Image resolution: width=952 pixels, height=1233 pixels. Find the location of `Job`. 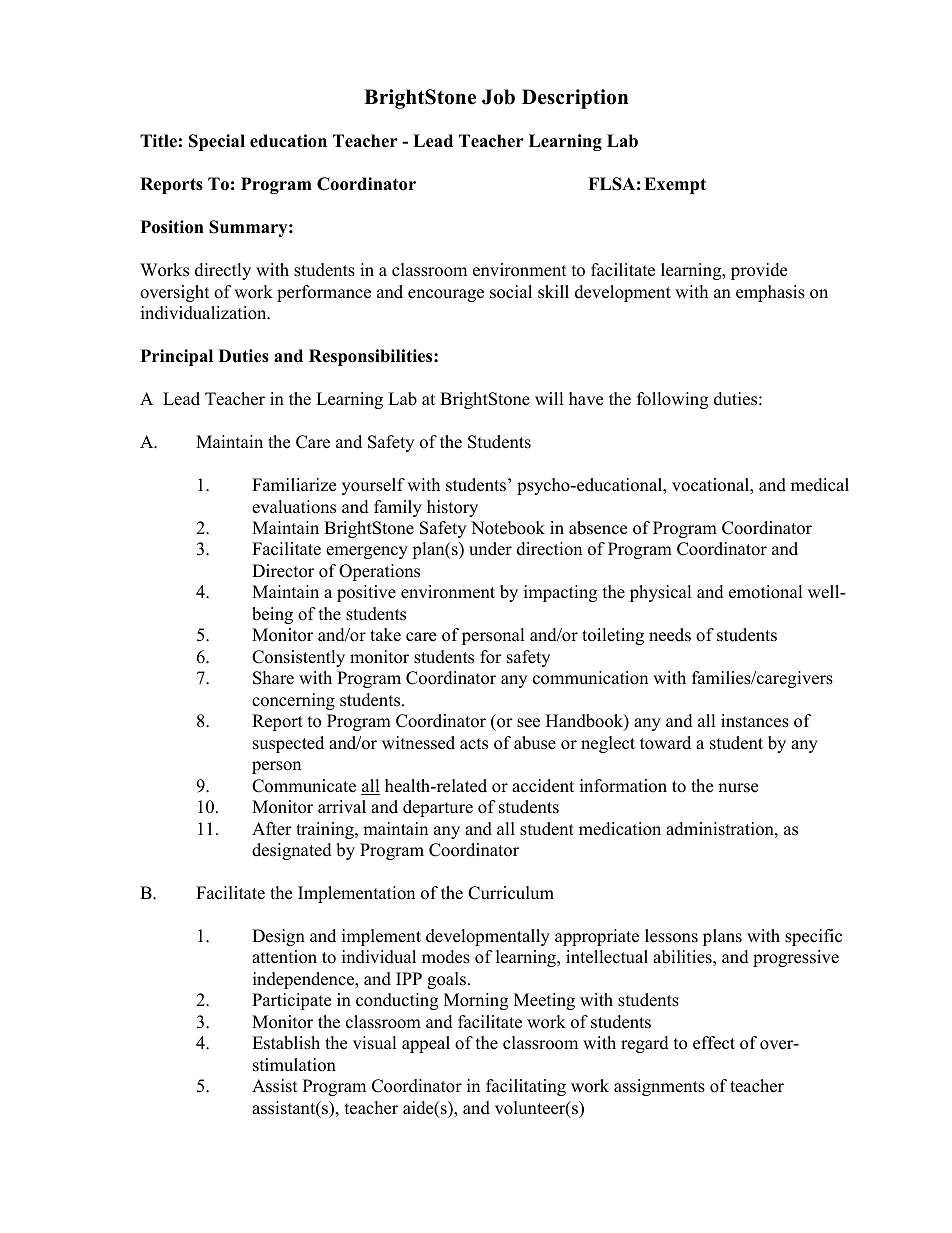

Job is located at coordinates (498, 97).
